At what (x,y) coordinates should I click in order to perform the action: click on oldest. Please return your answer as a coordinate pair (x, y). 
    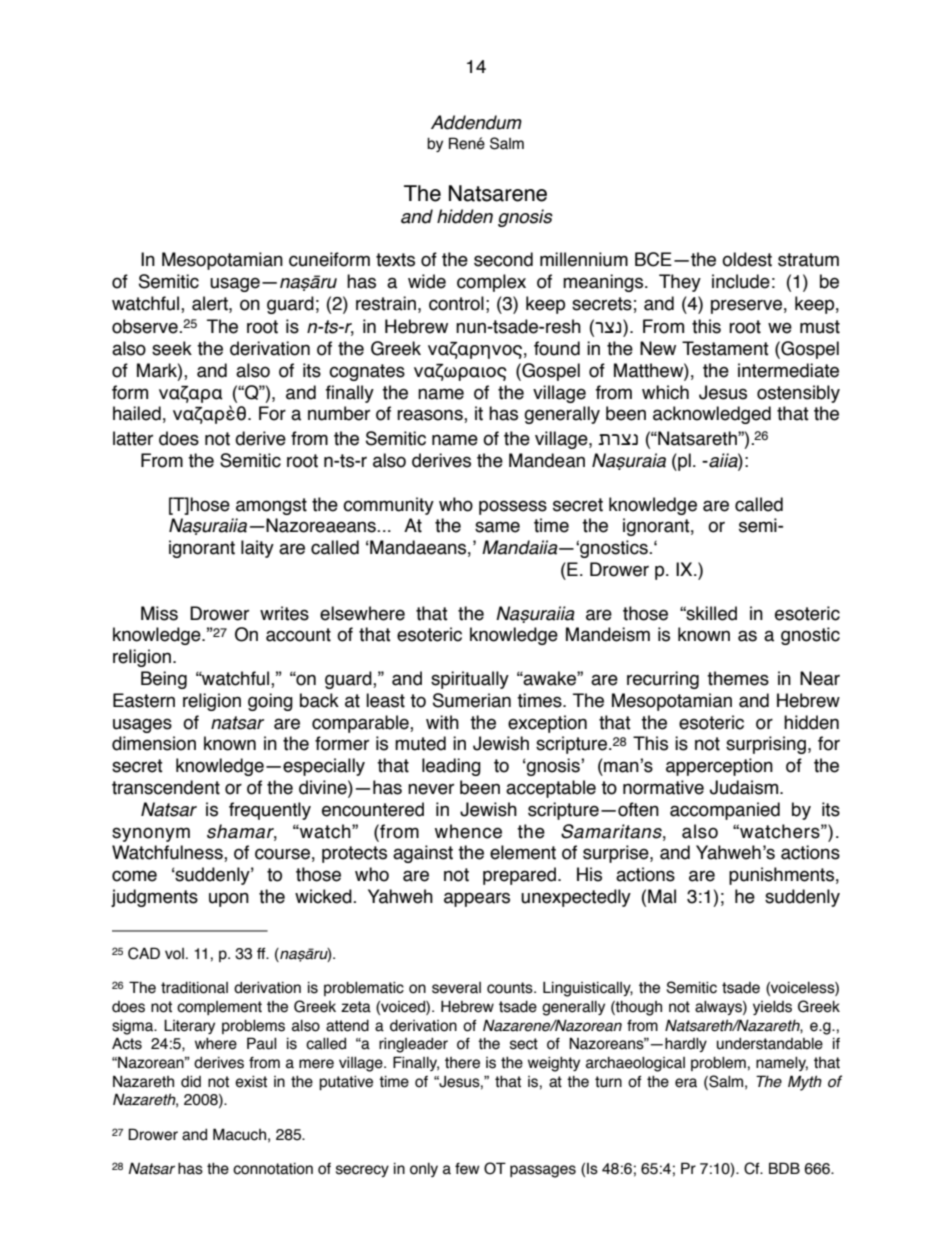
    Looking at the image, I should click on (747, 259).
